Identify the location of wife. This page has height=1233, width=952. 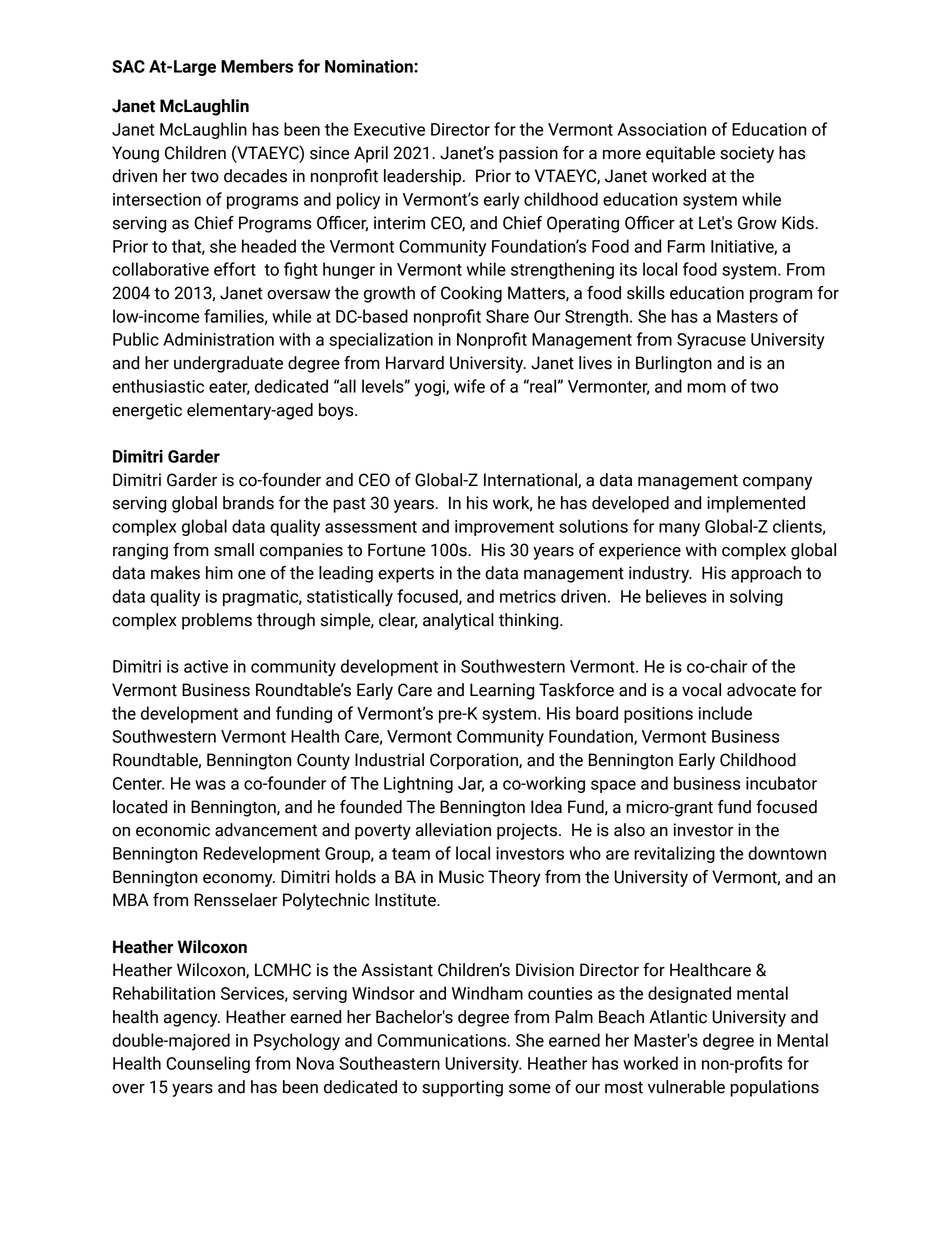
(469, 386).
